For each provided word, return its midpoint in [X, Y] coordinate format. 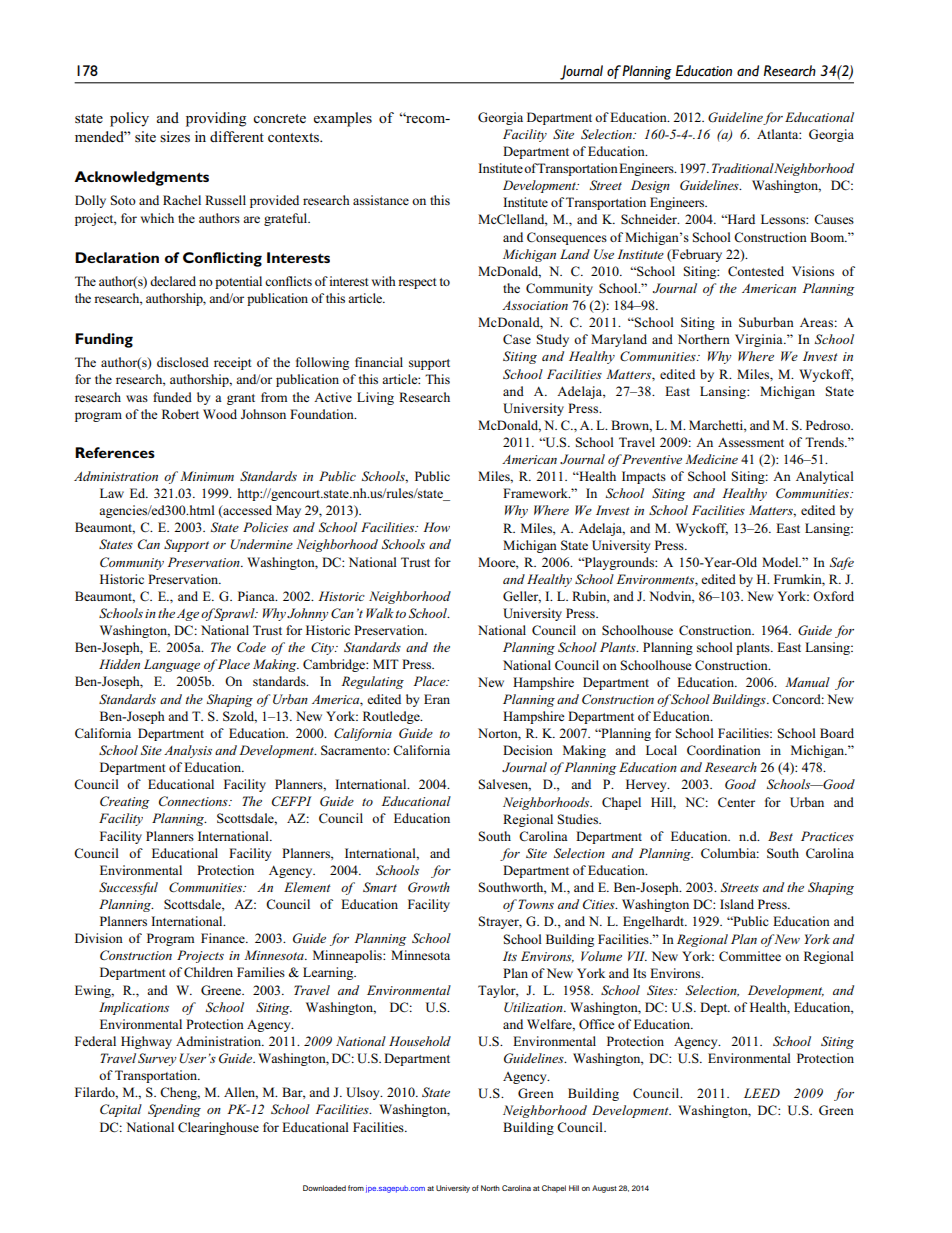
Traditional [743, 168]
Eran [437, 699]
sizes [175, 137]
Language [172, 665]
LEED [762, 1093]
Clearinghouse [218, 1128]
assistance [381, 200]
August [604, 1189]
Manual [807, 682]
